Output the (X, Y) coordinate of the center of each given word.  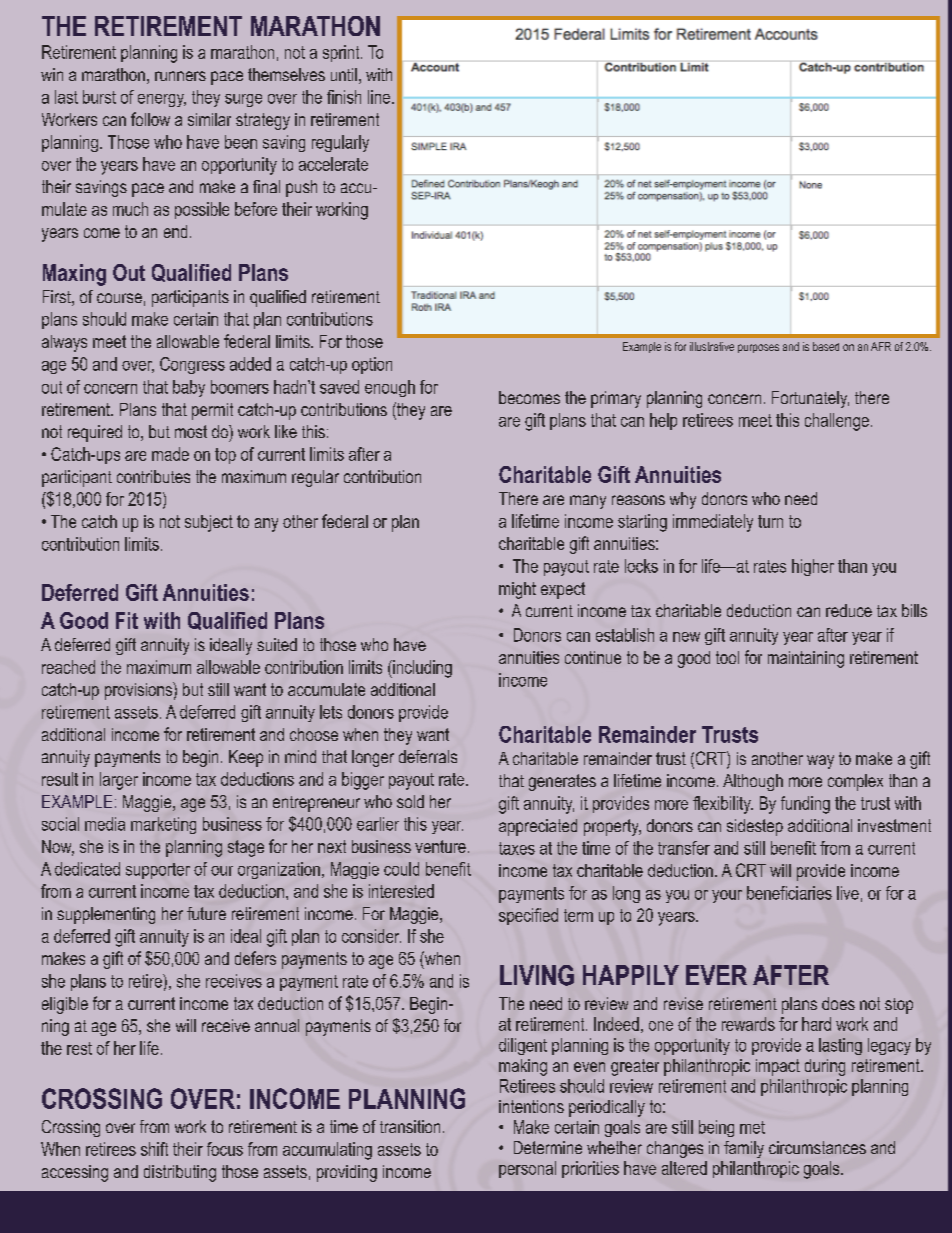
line (379, 97)
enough (390, 388)
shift (154, 1149)
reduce (849, 610)
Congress (192, 365)
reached (68, 667)
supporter (158, 871)
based (826, 346)
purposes (758, 348)
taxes (517, 848)
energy (162, 100)
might (517, 590)
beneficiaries (789, 893)
